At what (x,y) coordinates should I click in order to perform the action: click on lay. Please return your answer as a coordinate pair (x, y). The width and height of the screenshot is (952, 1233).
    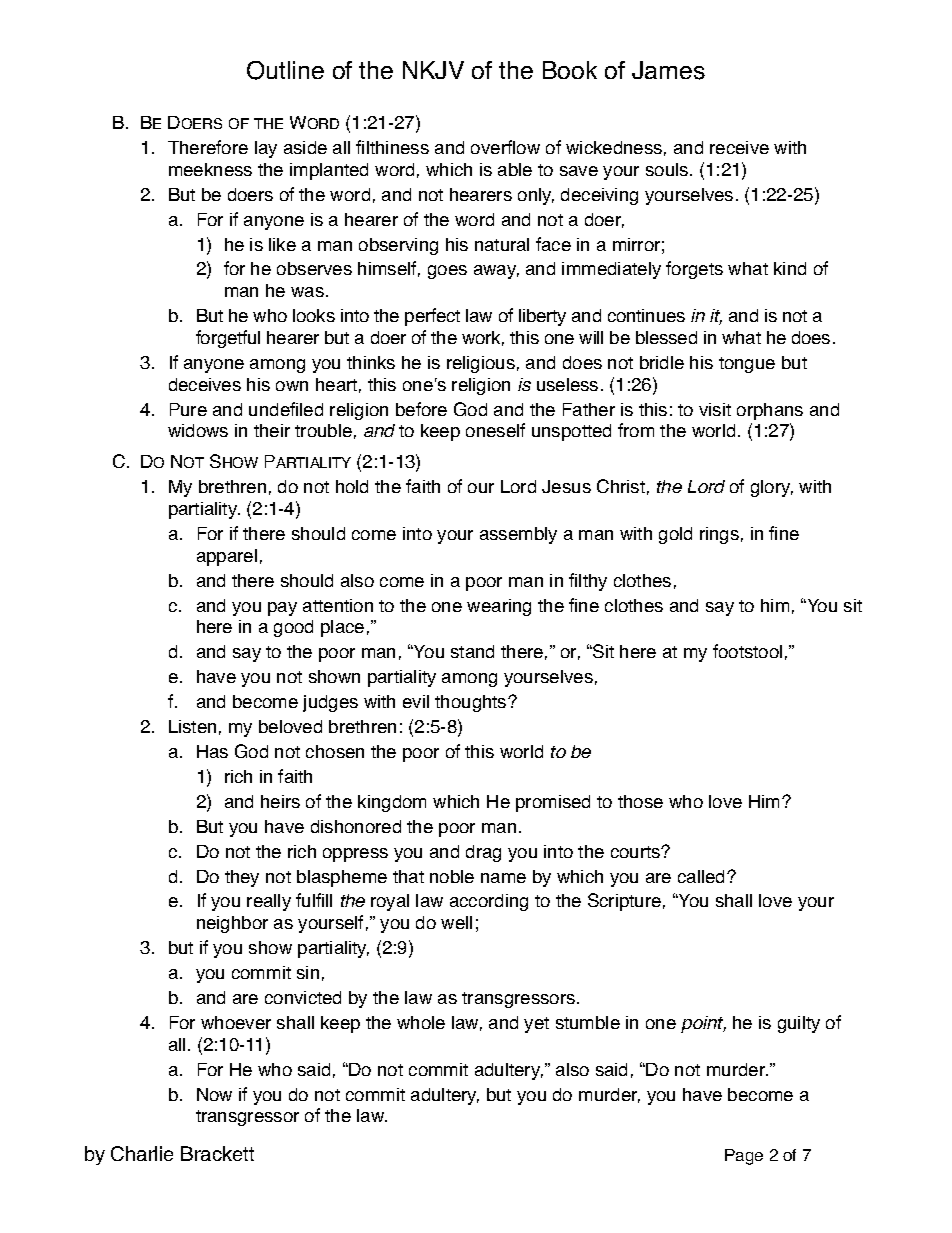
    Looking at the image, I should click on (266, 149).
